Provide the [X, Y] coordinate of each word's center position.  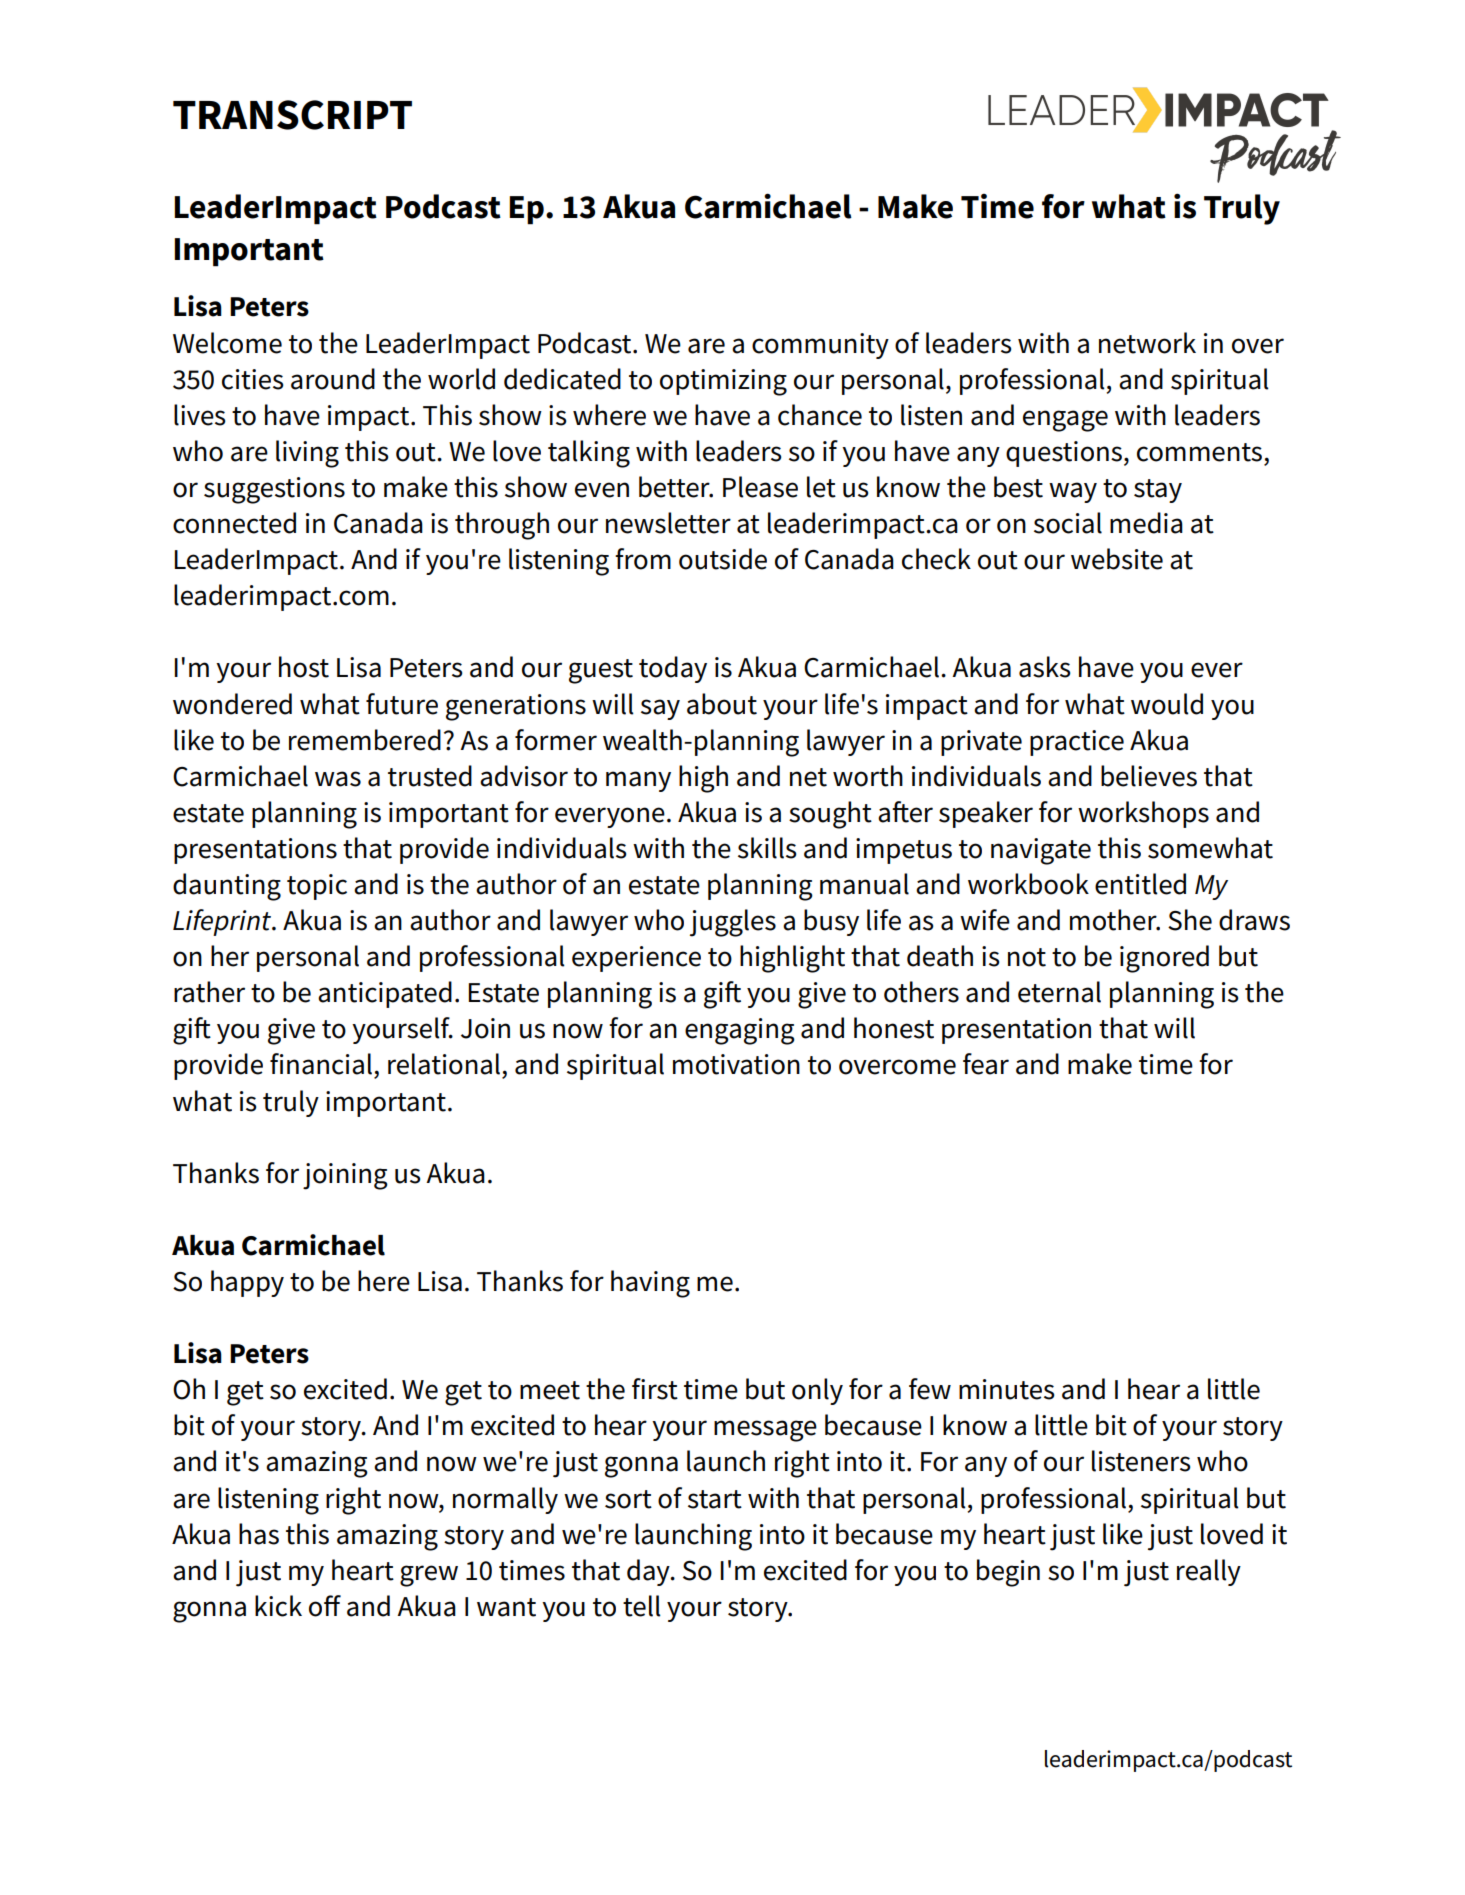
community [820, 346]
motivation [736, 1064]
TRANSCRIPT [292, 115]
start [715, 1499]
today [673, 669]
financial [321, 1064]
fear [986, 1064]
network [1147, 343]
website [1117, 559]
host [304, 667]
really [1209, 1572]
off [325, 1606]
